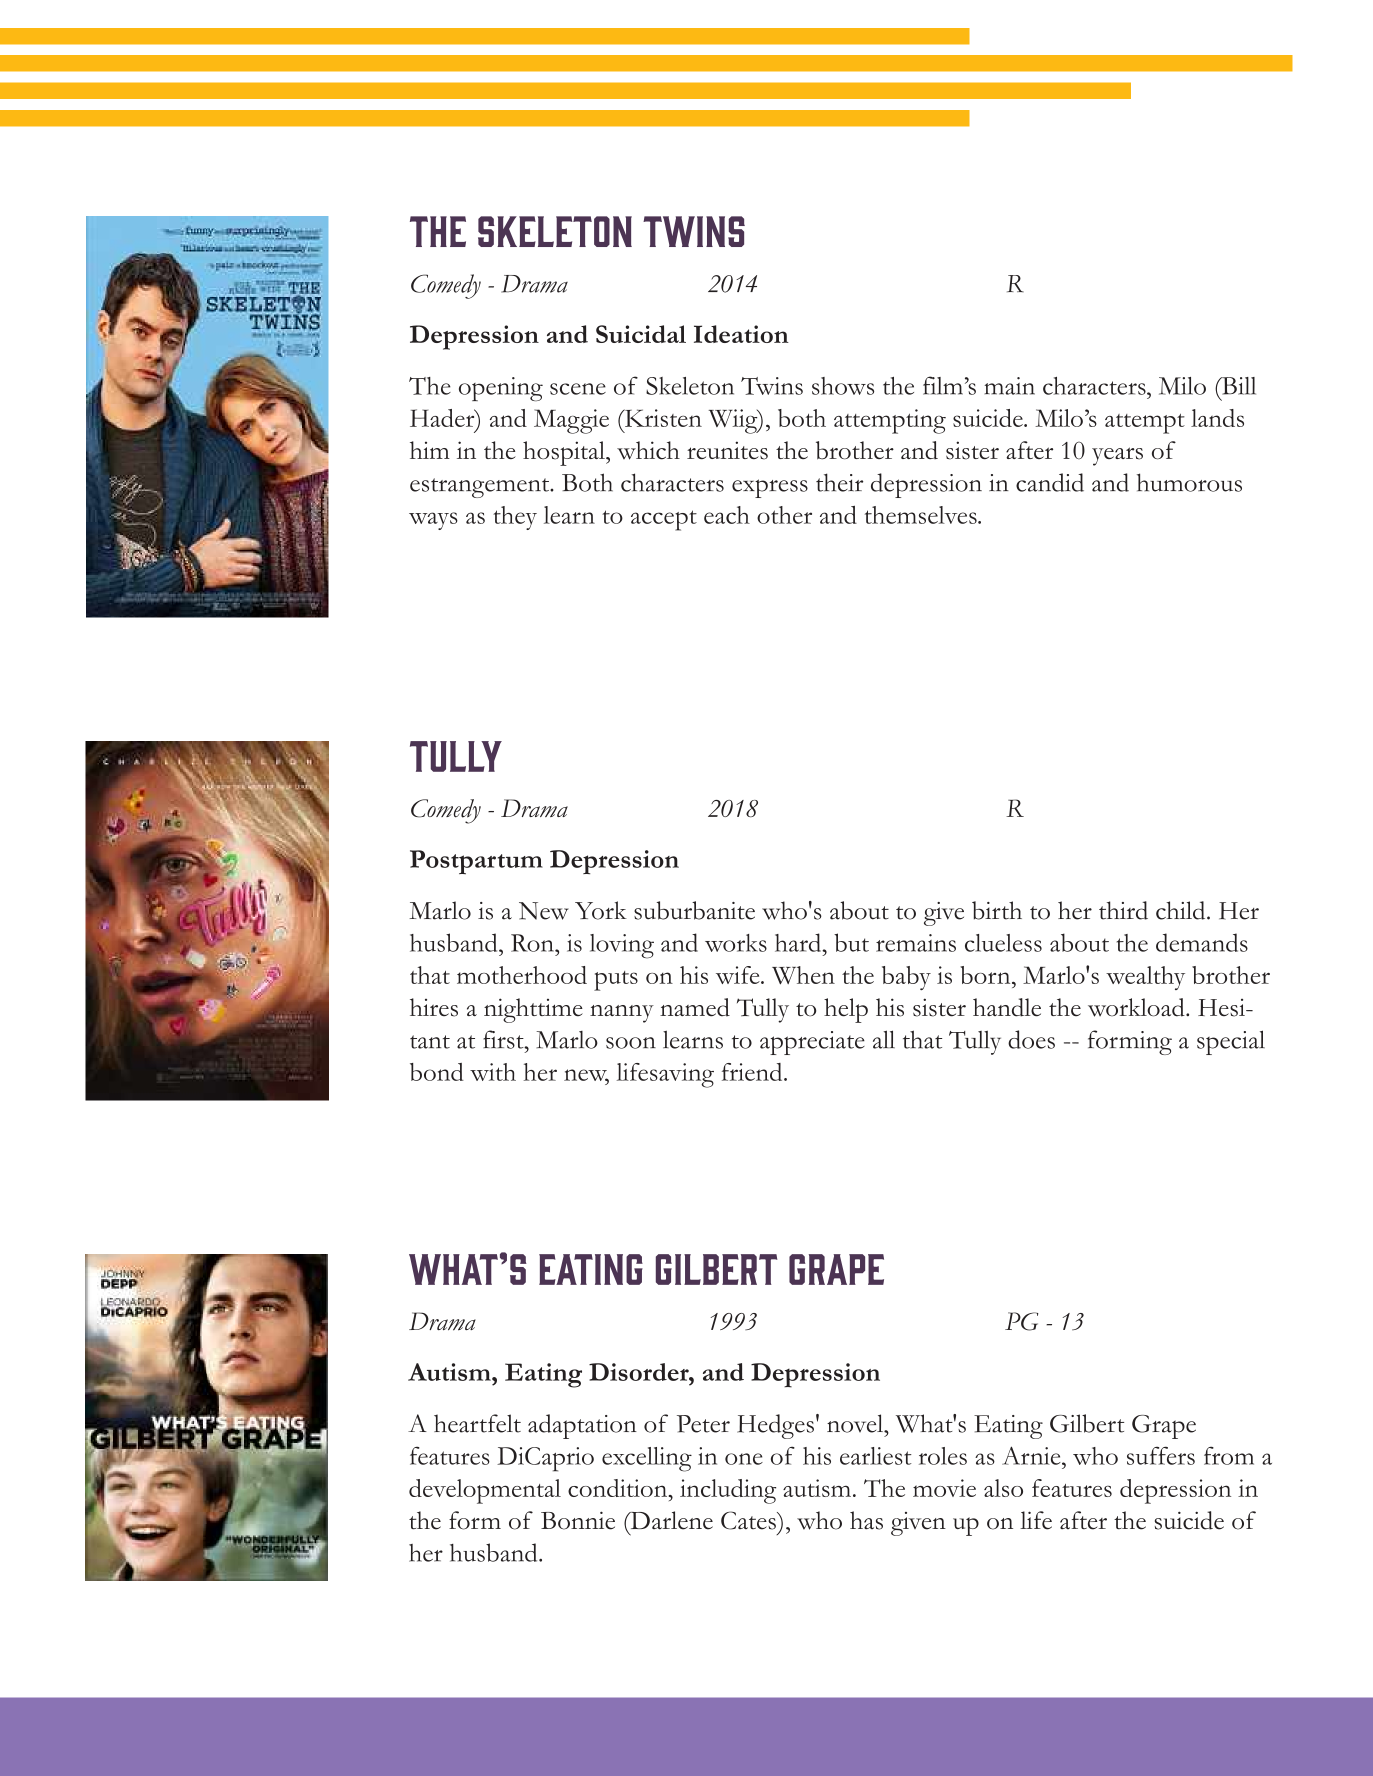 The width and height of the screenshot is (1373, 1776). I want to click on third, so click(1123, 910).
